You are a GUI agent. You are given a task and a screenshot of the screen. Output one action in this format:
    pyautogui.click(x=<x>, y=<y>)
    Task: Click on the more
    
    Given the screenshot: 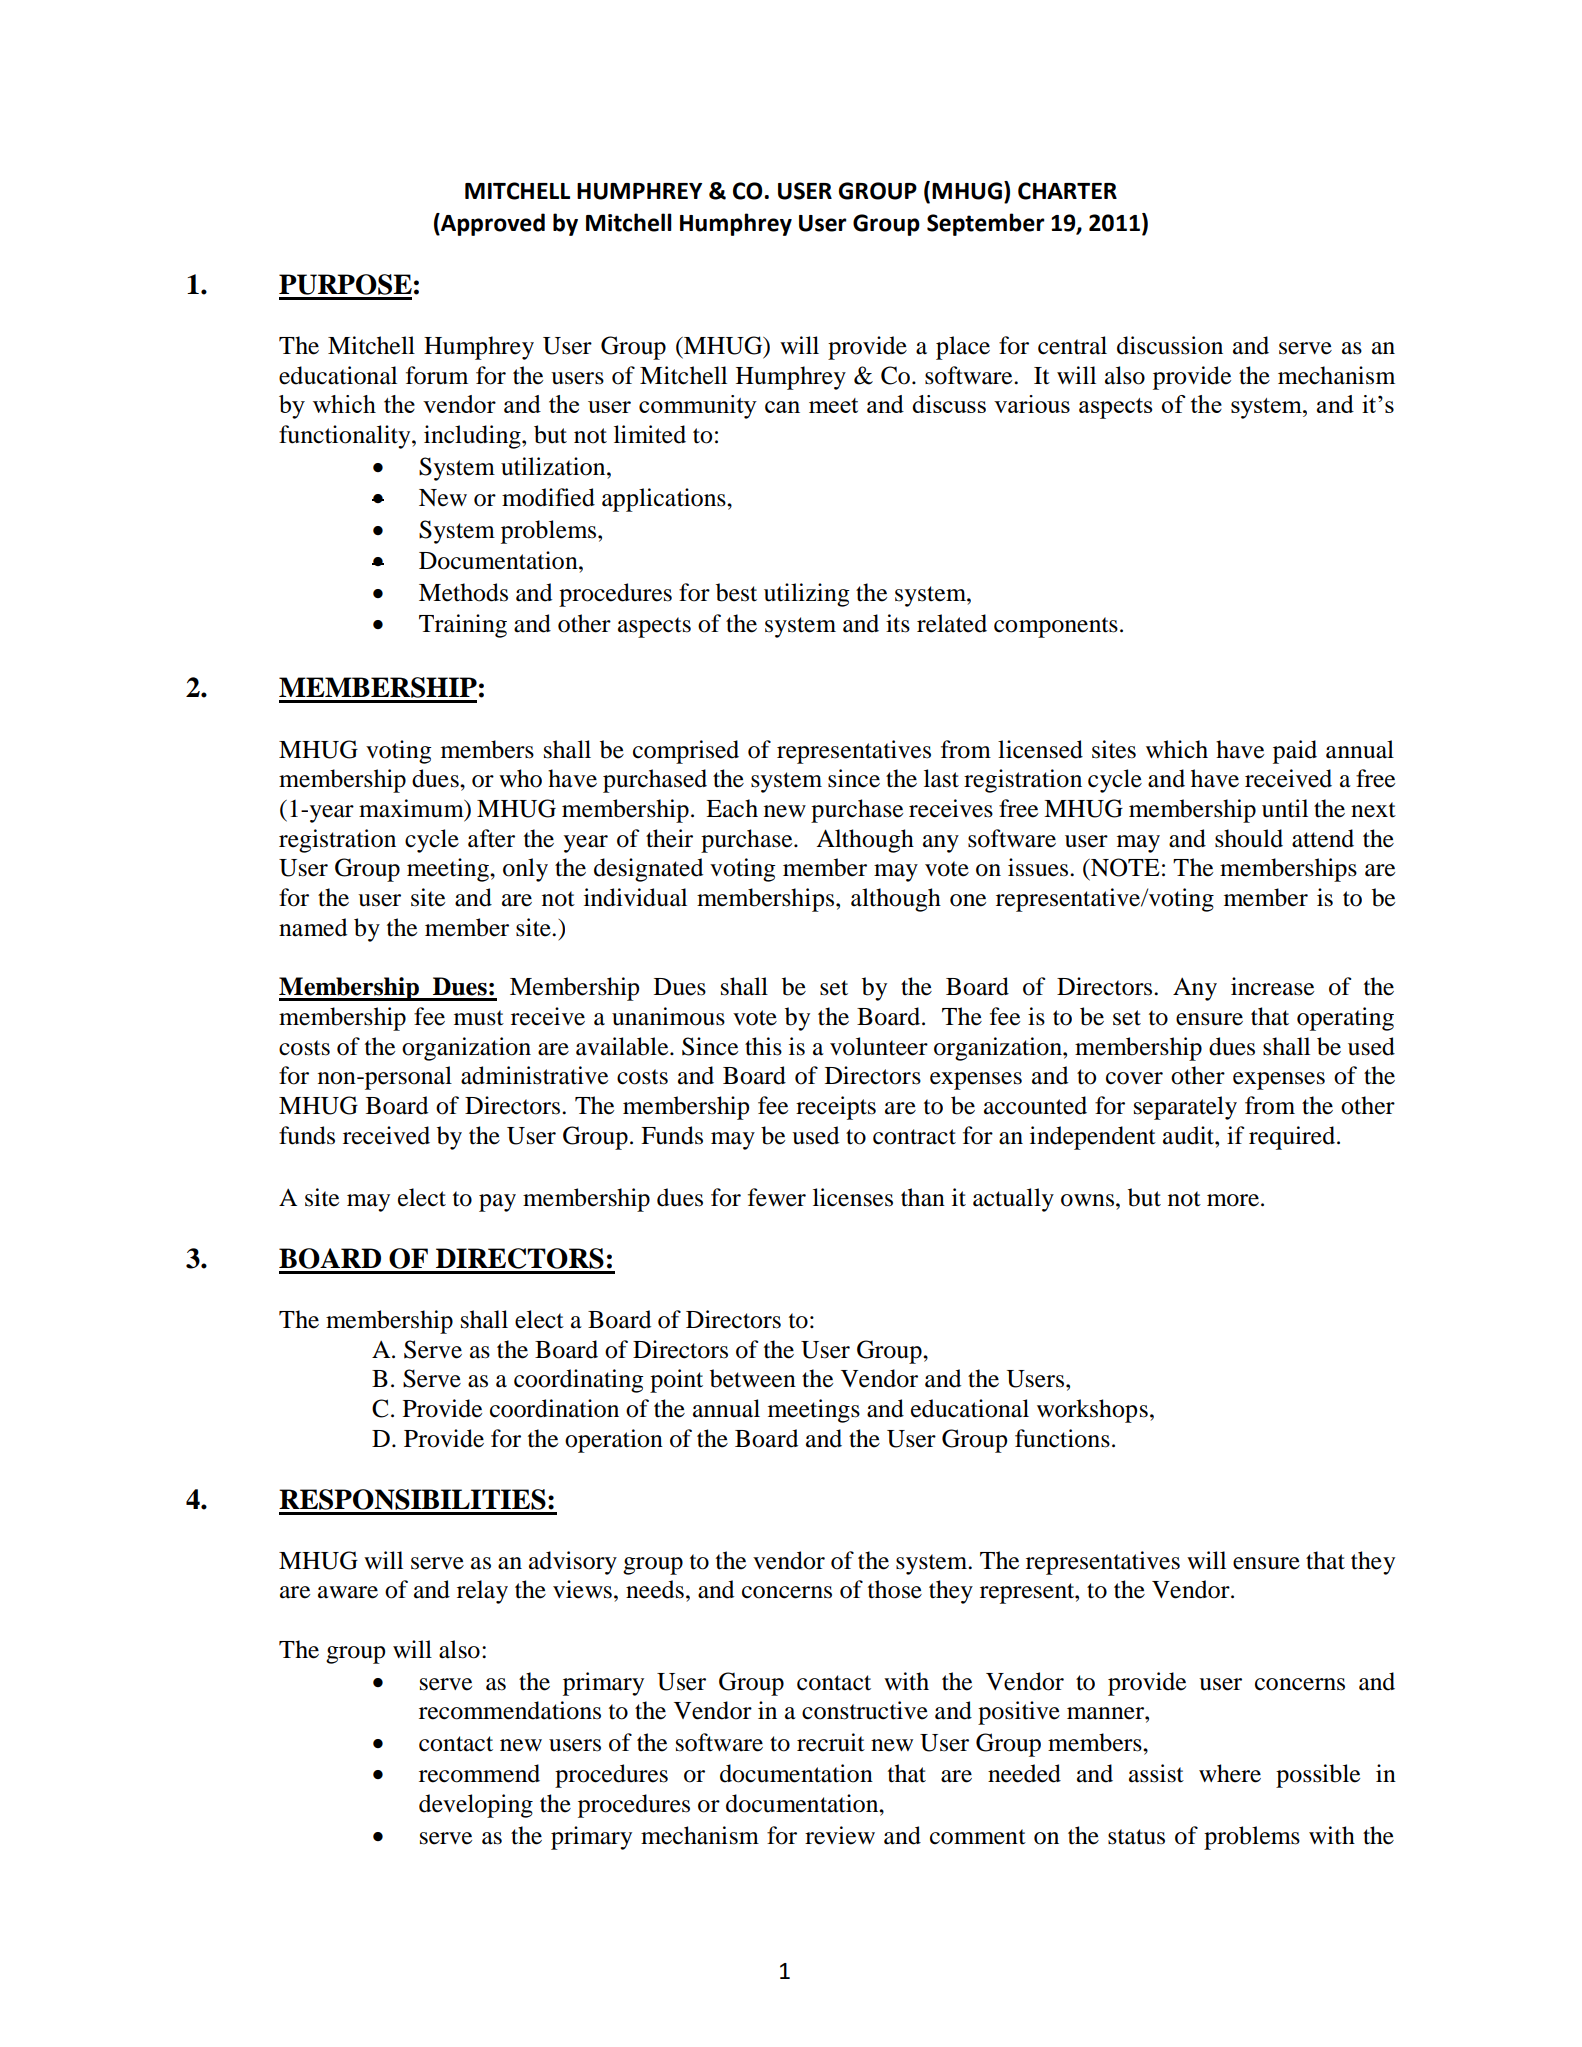 What is the action you would take?
    pyautogui.click(x=1234, y=1200)
